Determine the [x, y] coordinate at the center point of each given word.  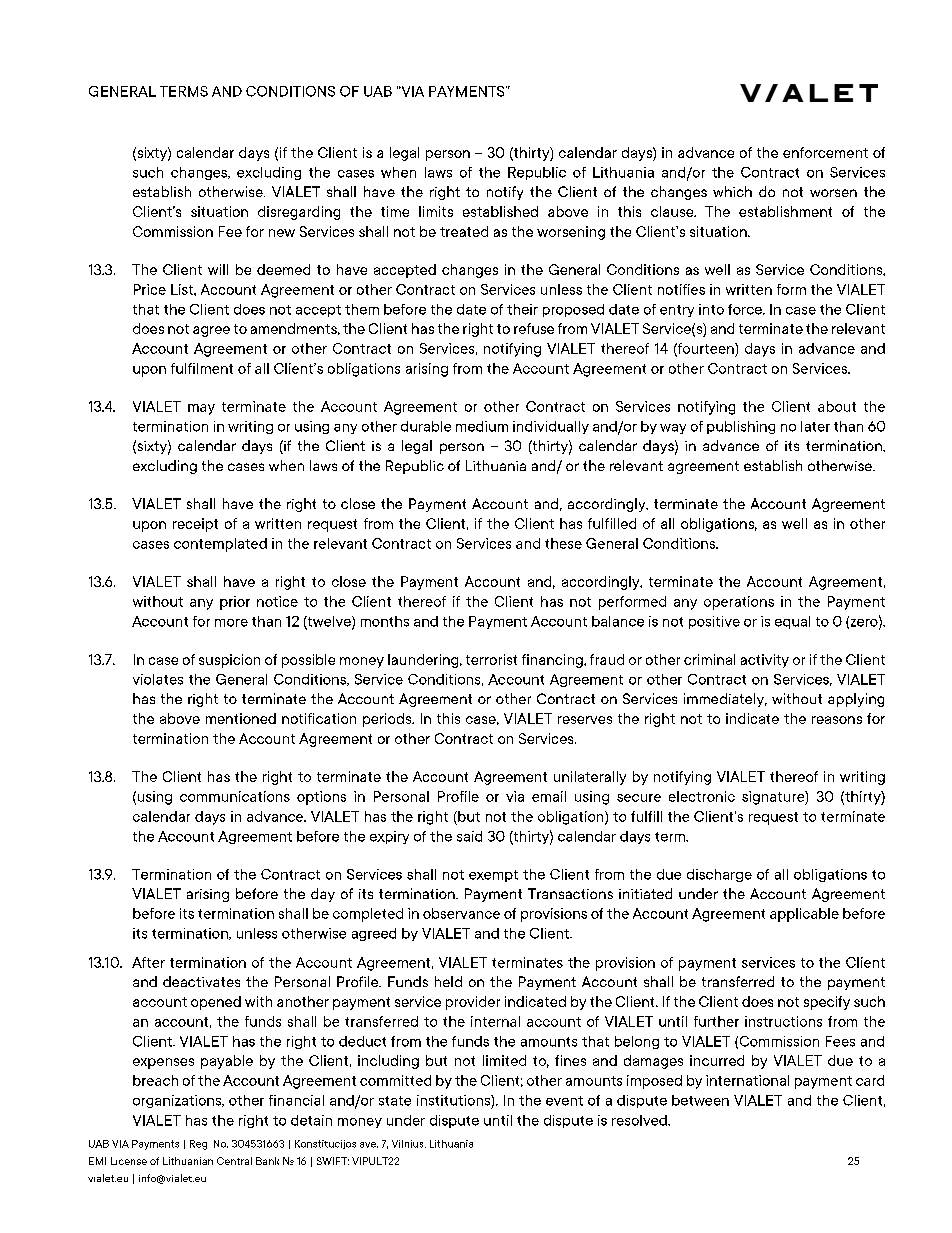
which [732, 191]
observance [461, 913]
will [218, 269]
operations [739, 603]
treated [464, 231]
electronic [702, 796]
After [148, 962]
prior [235, 603]
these [563, 543]
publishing [741, 427]
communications [235, 796]
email [549, 796]
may [201, 409]
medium [482, 426]
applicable [804, 915]
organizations [178, 1101]
